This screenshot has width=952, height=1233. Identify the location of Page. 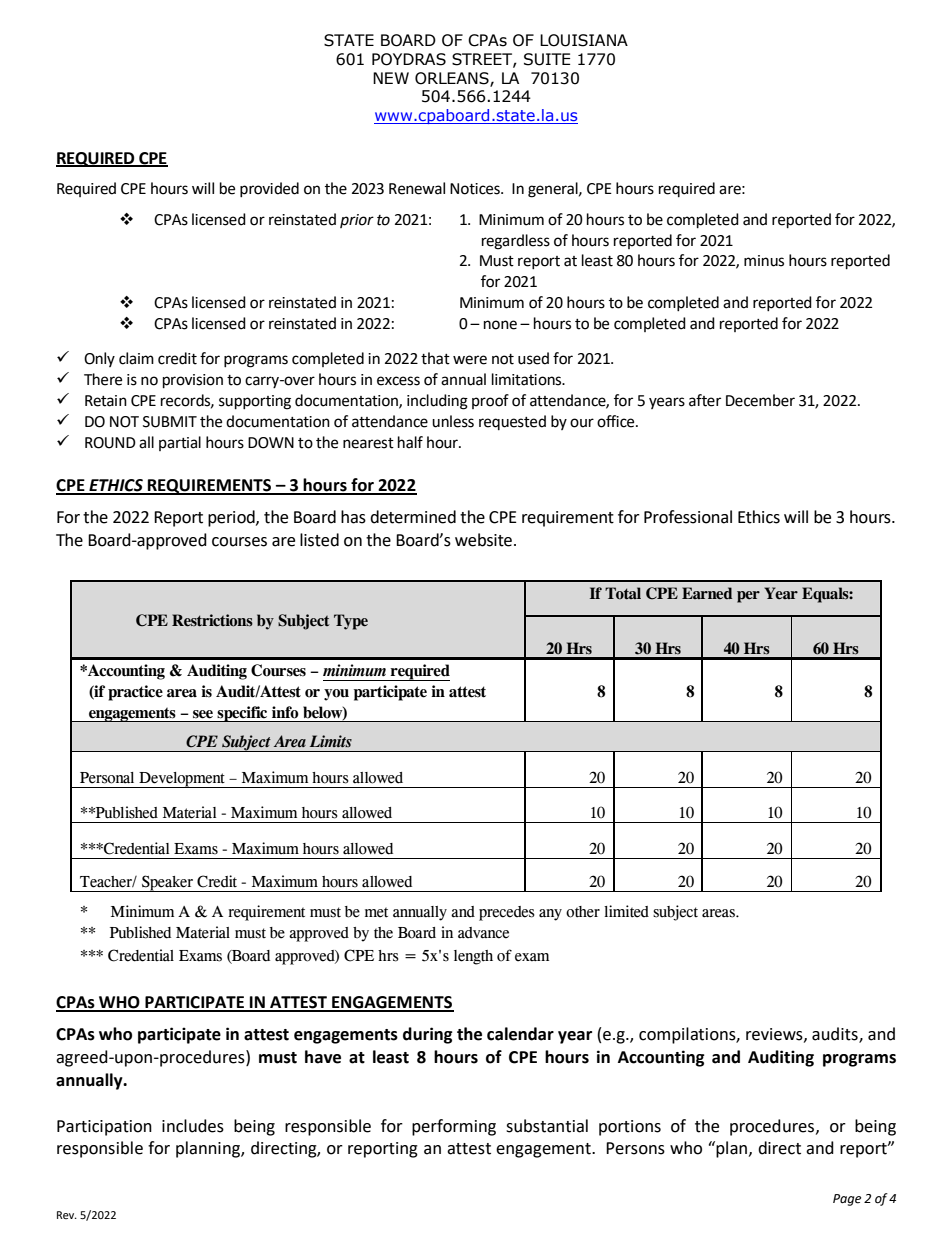
(847, 1200).
